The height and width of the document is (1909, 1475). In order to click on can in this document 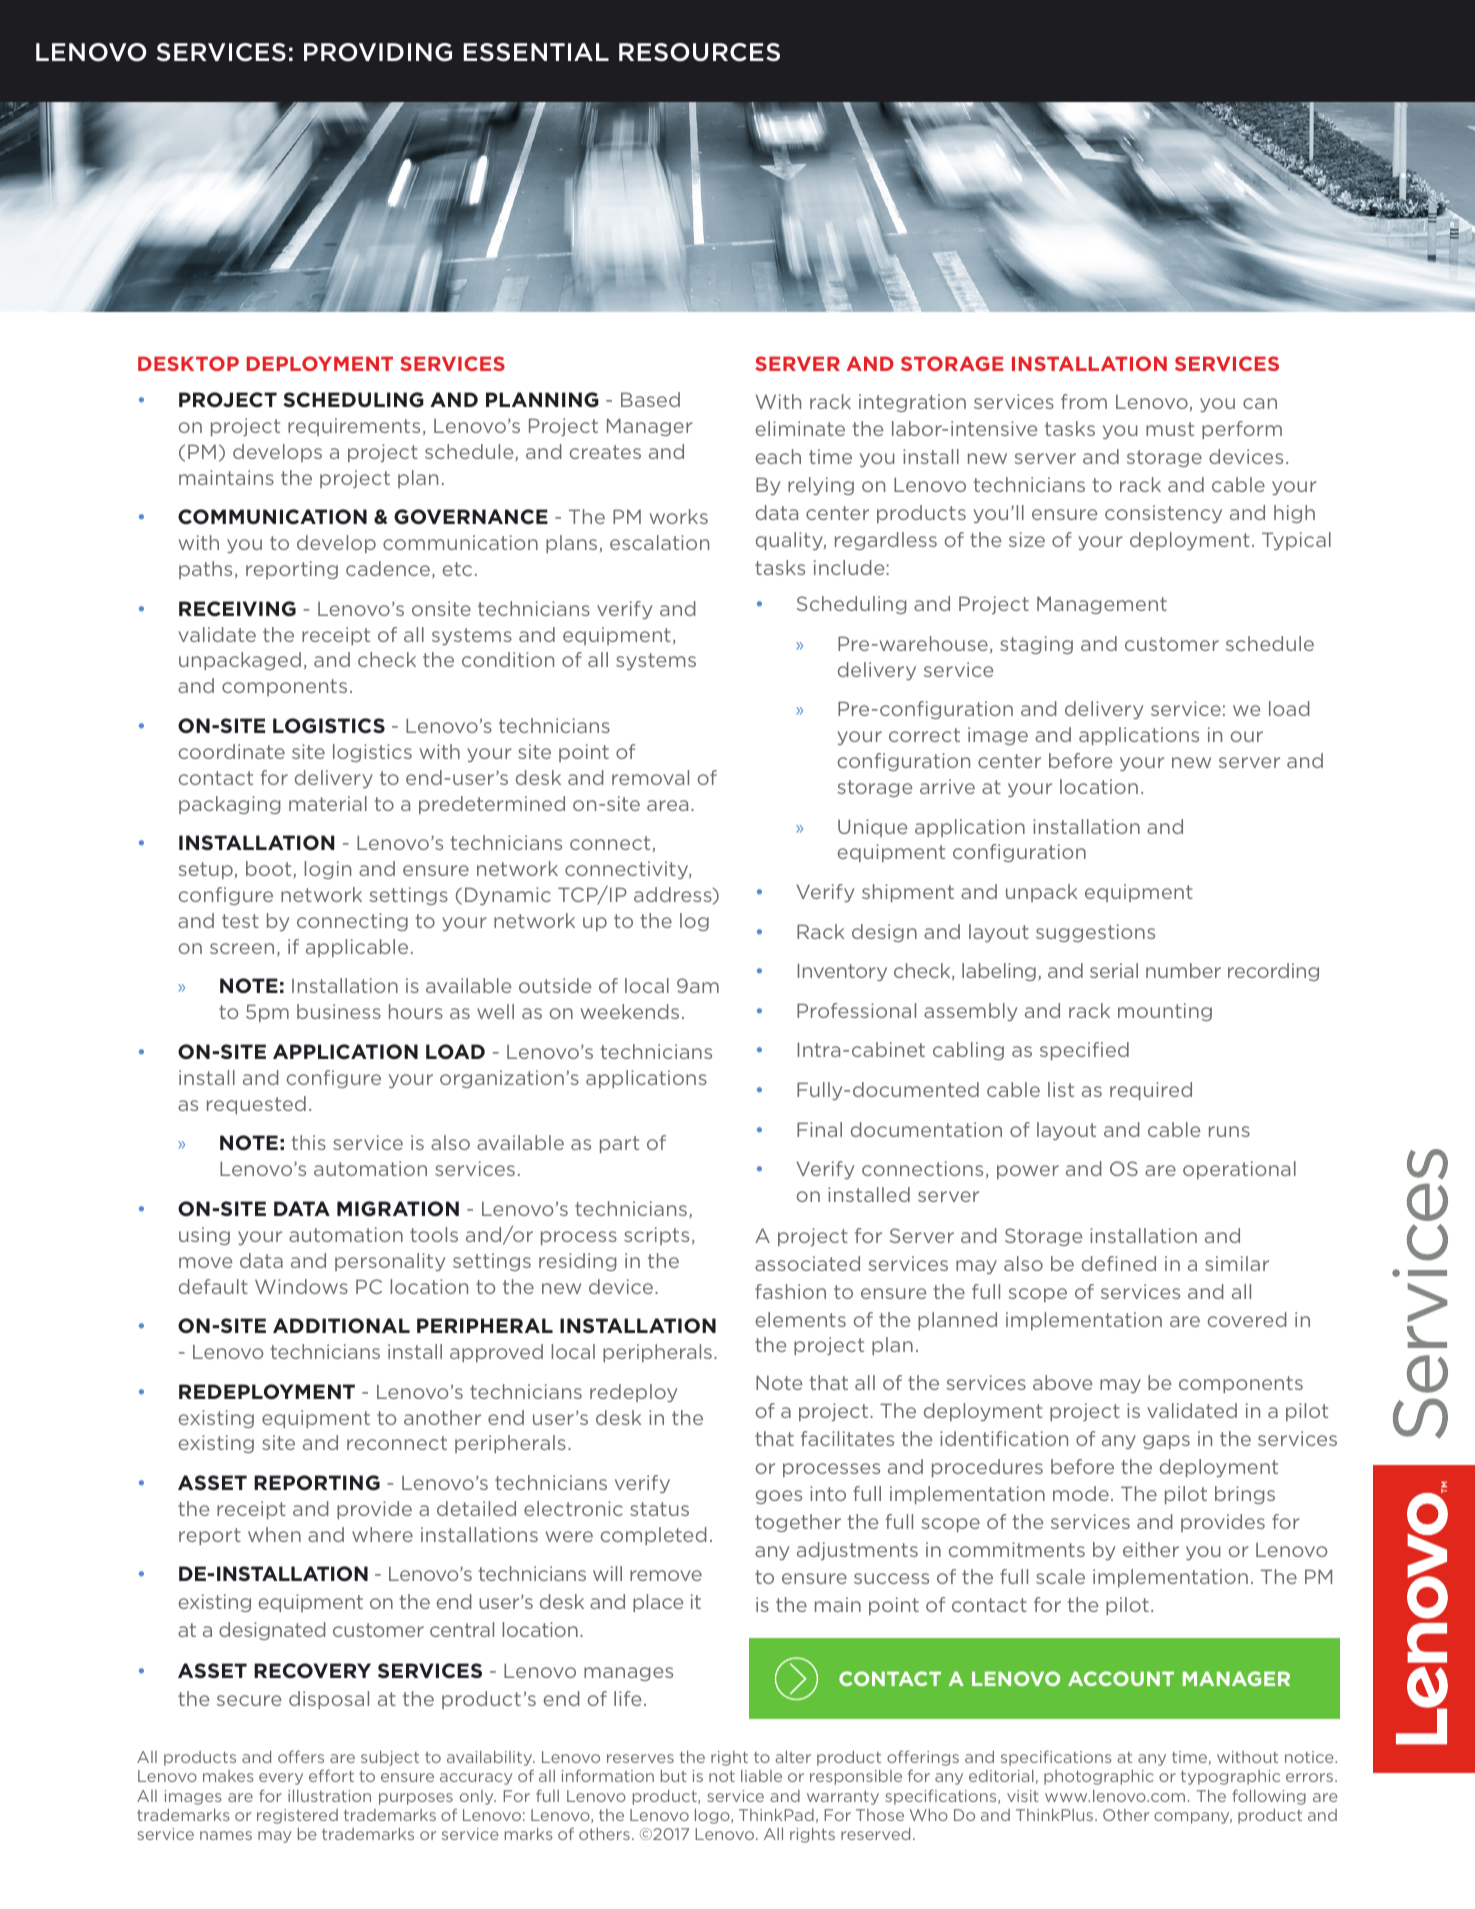, I will do `click(1260, 403)`.
